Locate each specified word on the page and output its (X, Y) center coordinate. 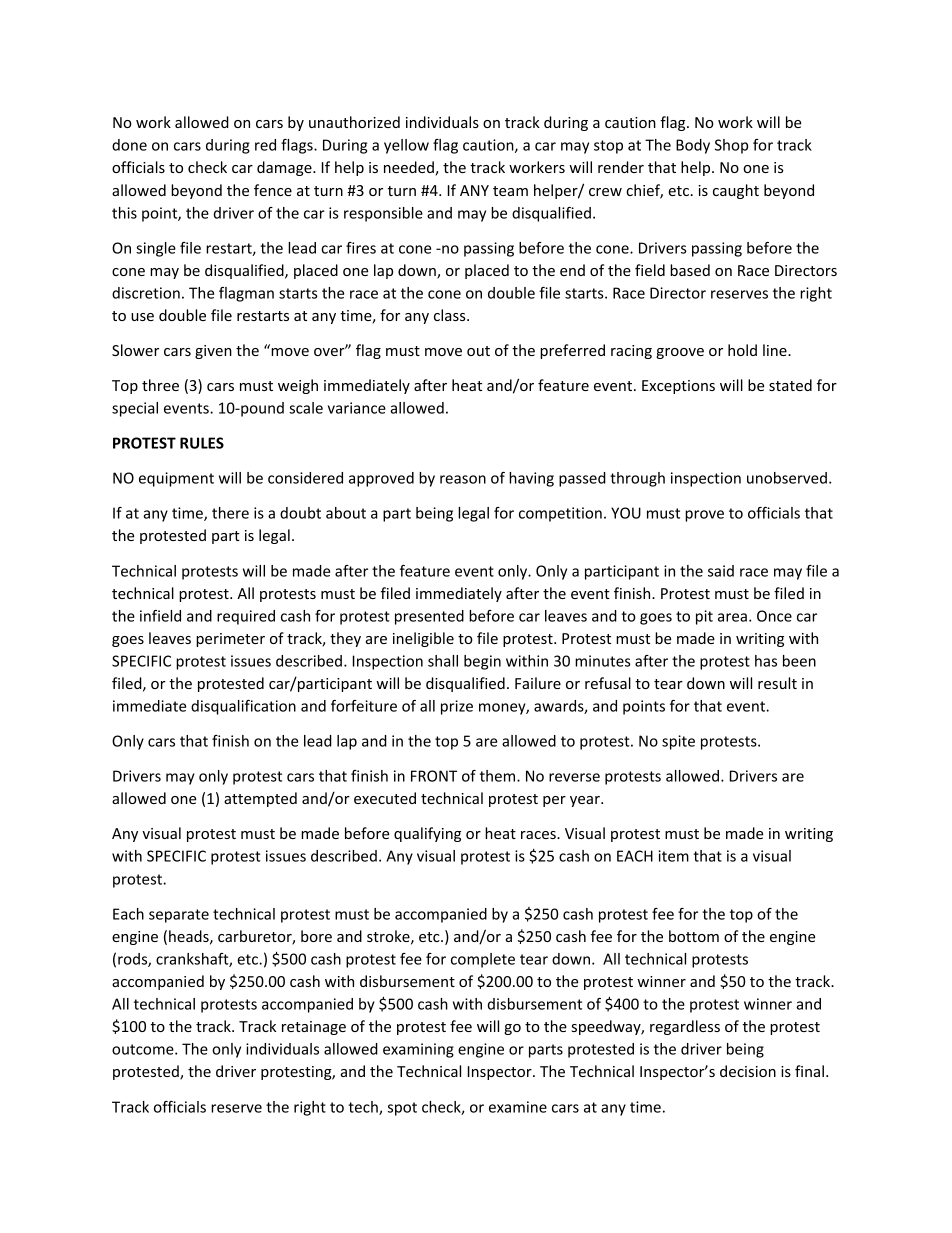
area (732, 617)
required (246, 617)
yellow (406, 146)
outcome (144, 1049)
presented (429, 617)
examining (418, 1050)
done (129, 145)
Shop (731, 146)
